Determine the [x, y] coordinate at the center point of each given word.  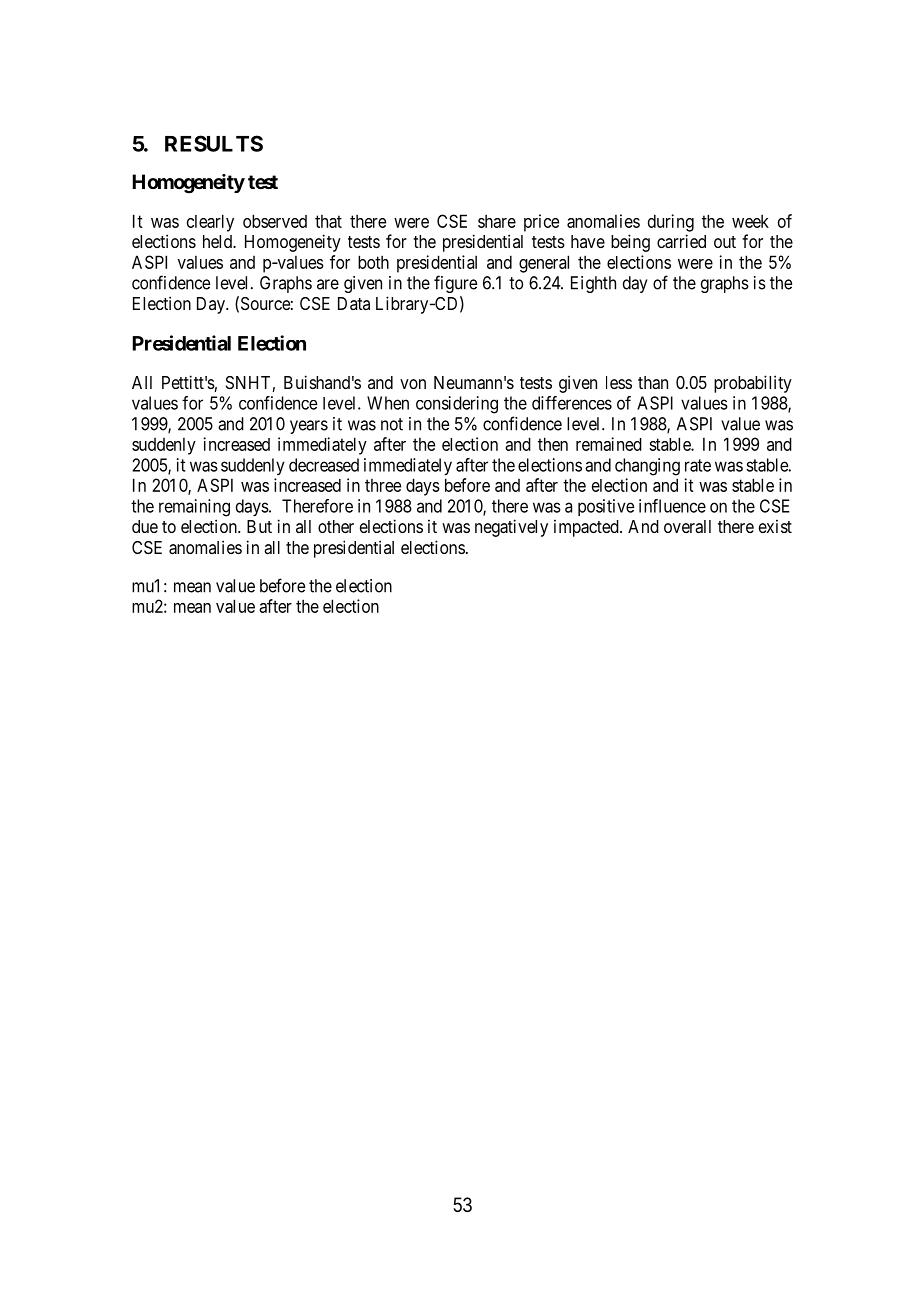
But [259, 526]
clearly [210, 223]
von [413, 384]
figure [455, 284]
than [653, 382]
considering [457, 405]
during [671, 223]
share [497, 221]
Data [354, 303]
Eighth [593, 284]
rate [698, 465]
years [309, 427]
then [553, 444]
